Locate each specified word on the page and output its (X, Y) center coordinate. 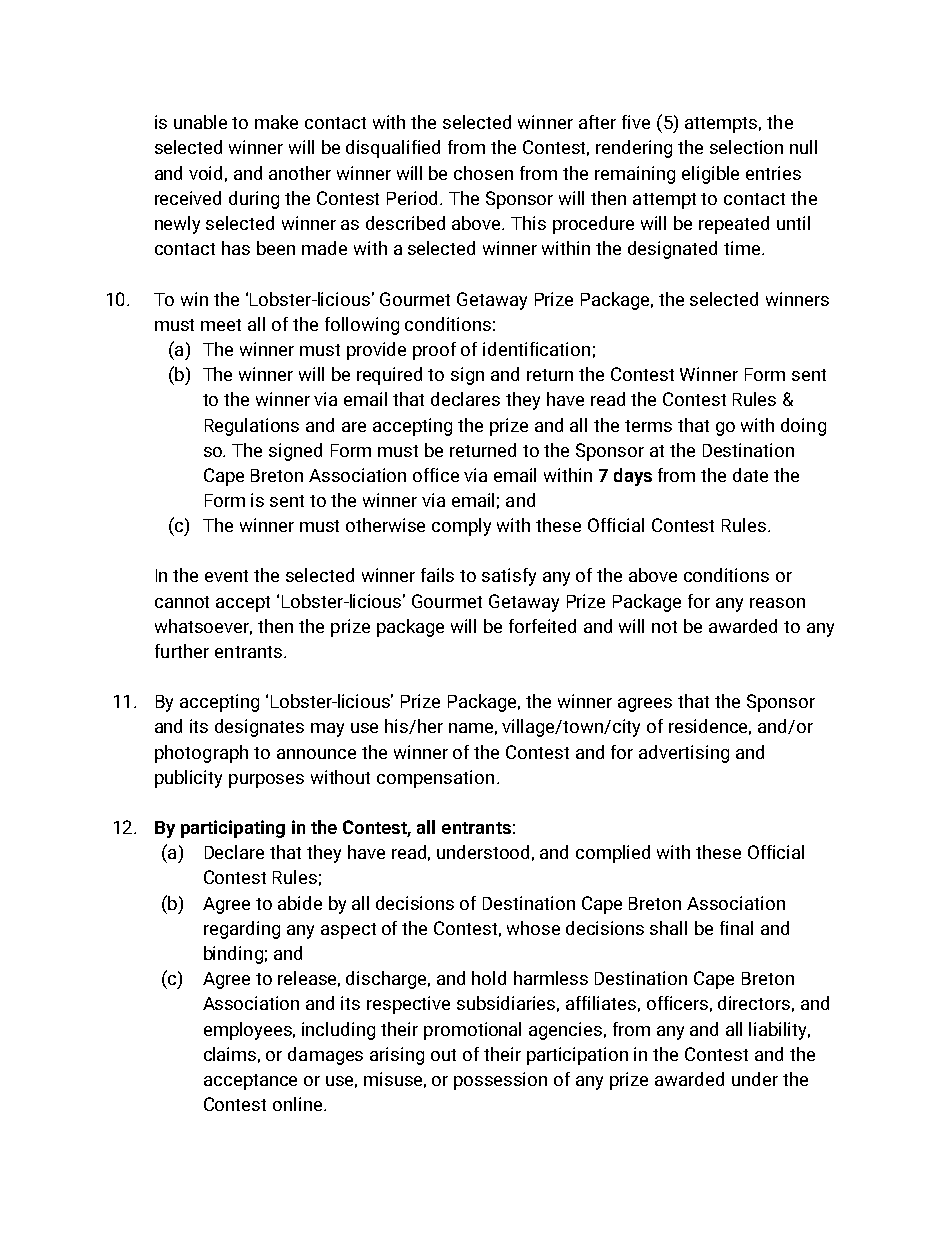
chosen (483, 173)
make (276, 122)
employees (249, 1031)
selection (746, 147)
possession (500, 1081)
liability (779, 1031)
